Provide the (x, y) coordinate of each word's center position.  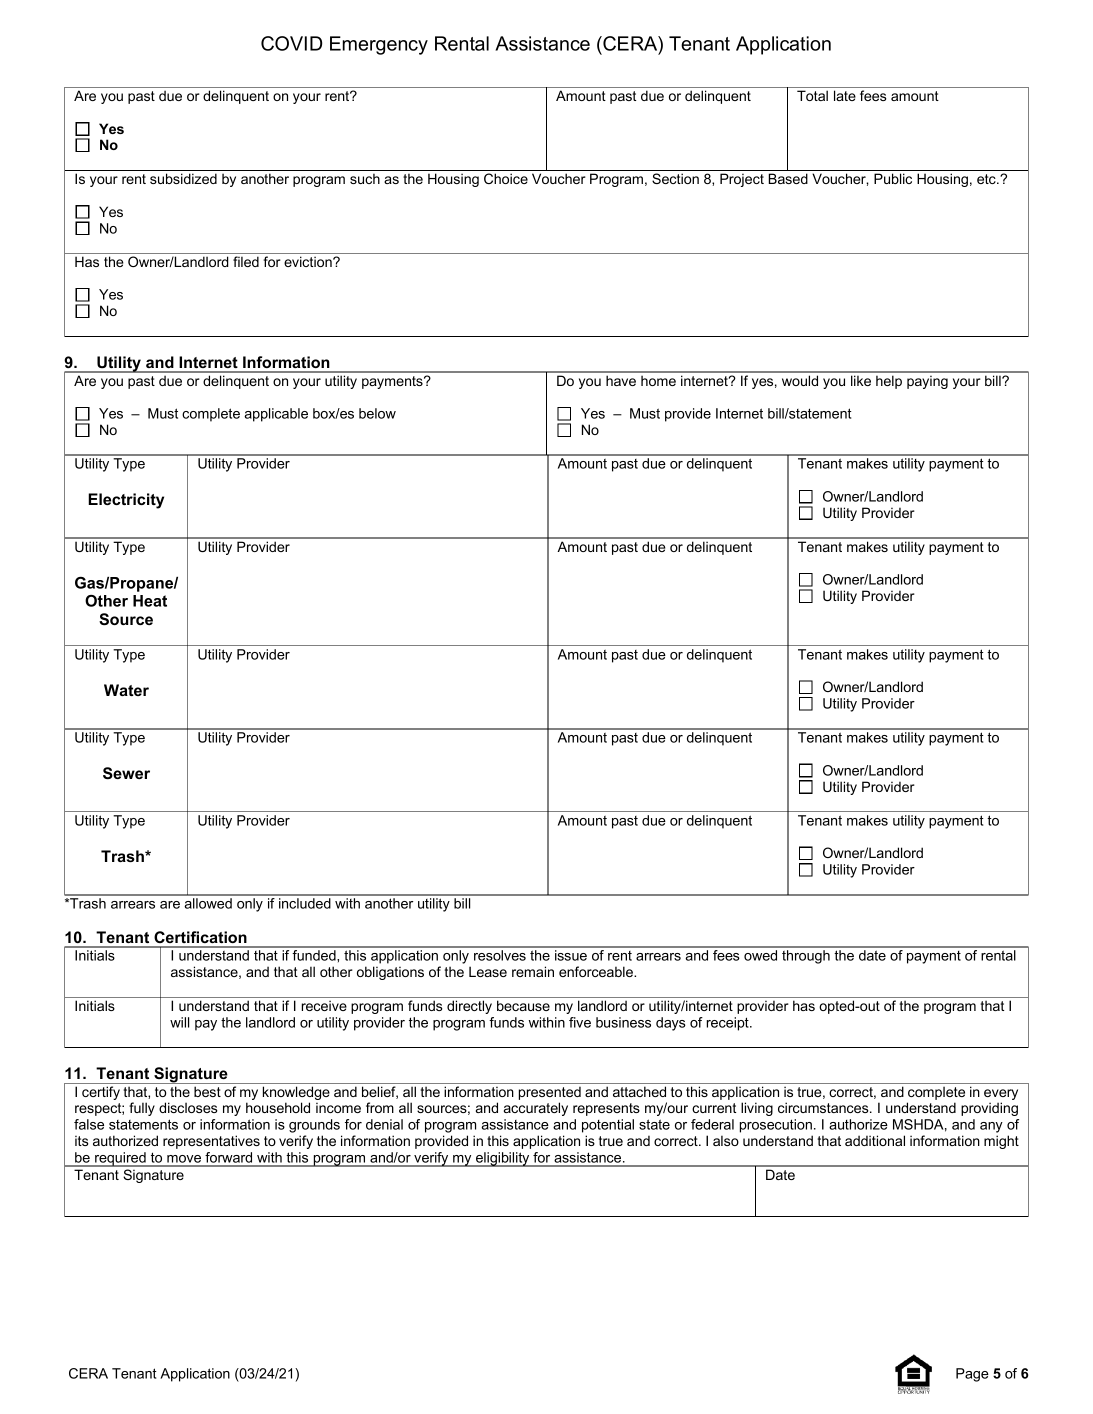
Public (893, 178)
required (120, 1159)
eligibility (503, 1159)
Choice (506, 178)
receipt (729, 1024)
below (377, 413)
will (179, 1022)
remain (533, 971)
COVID (291, 43)
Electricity (126, 501)
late (845, 95)
